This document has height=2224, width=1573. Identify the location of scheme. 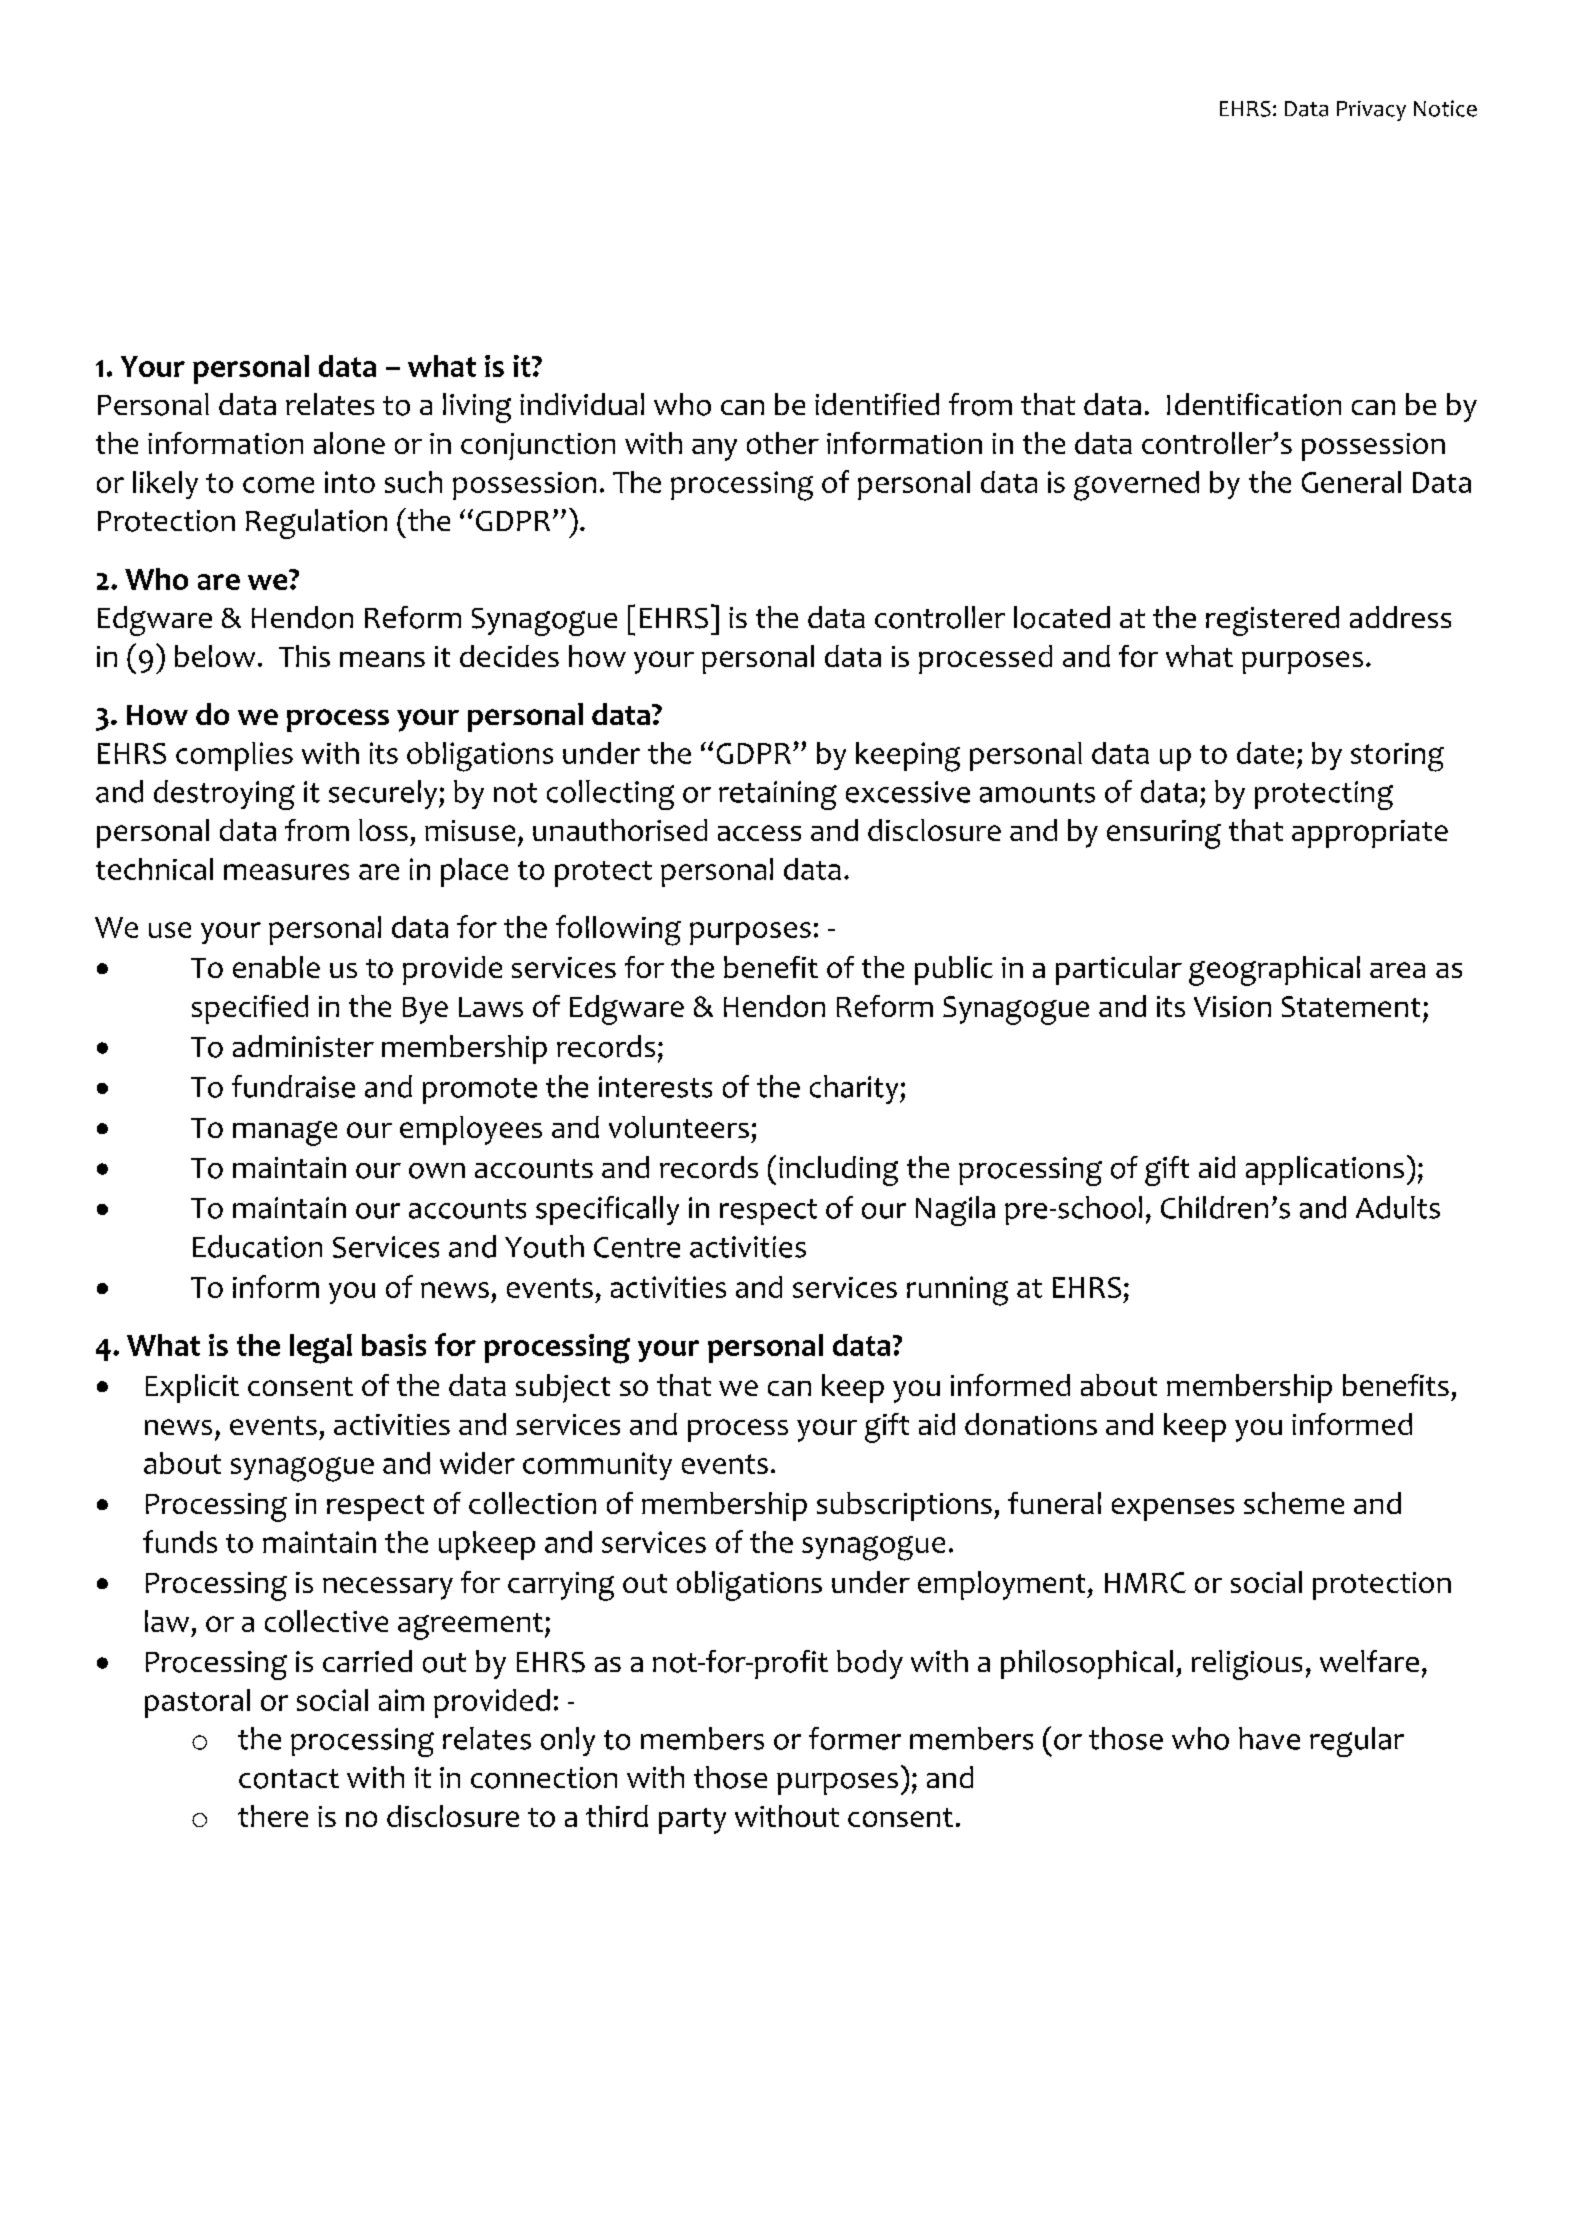
(1294, 1503).
